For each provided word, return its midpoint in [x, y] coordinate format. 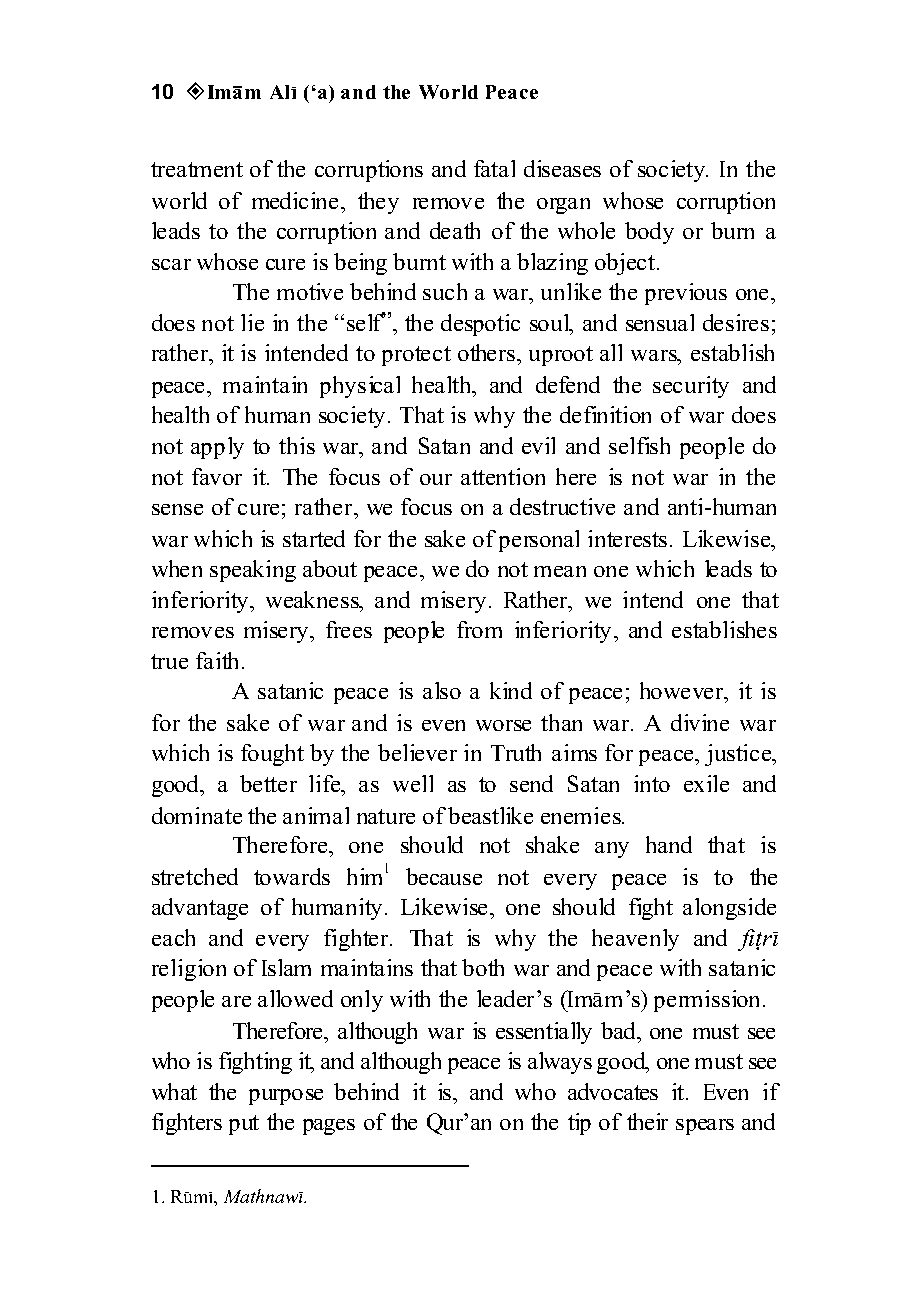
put [244, 1125]
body [649, 233]
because [444, 876]
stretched [195, 876]
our [436, 479]
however [683, 692]
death [455, 230]
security [691, 387]
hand [669, 844]
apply [217, 448]
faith [217, 660]
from [479, 629]
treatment [197, 169]
